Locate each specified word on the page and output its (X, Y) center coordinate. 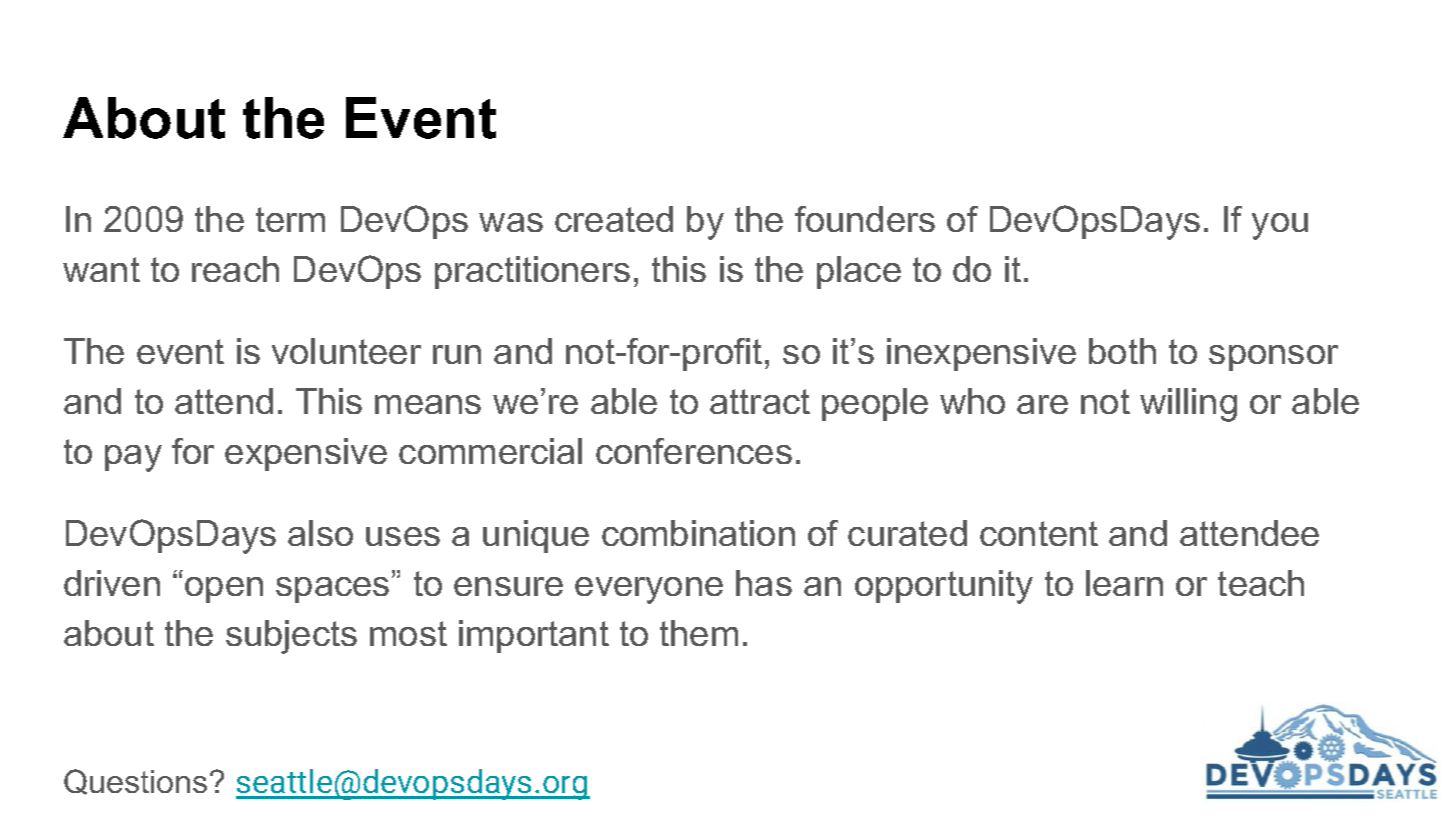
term (290, 219)
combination (698, 533)
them (699, 633)
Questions (135, 782)
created (614, 219)
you (1280, 226)
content (1039, 533)
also (320, 533)
